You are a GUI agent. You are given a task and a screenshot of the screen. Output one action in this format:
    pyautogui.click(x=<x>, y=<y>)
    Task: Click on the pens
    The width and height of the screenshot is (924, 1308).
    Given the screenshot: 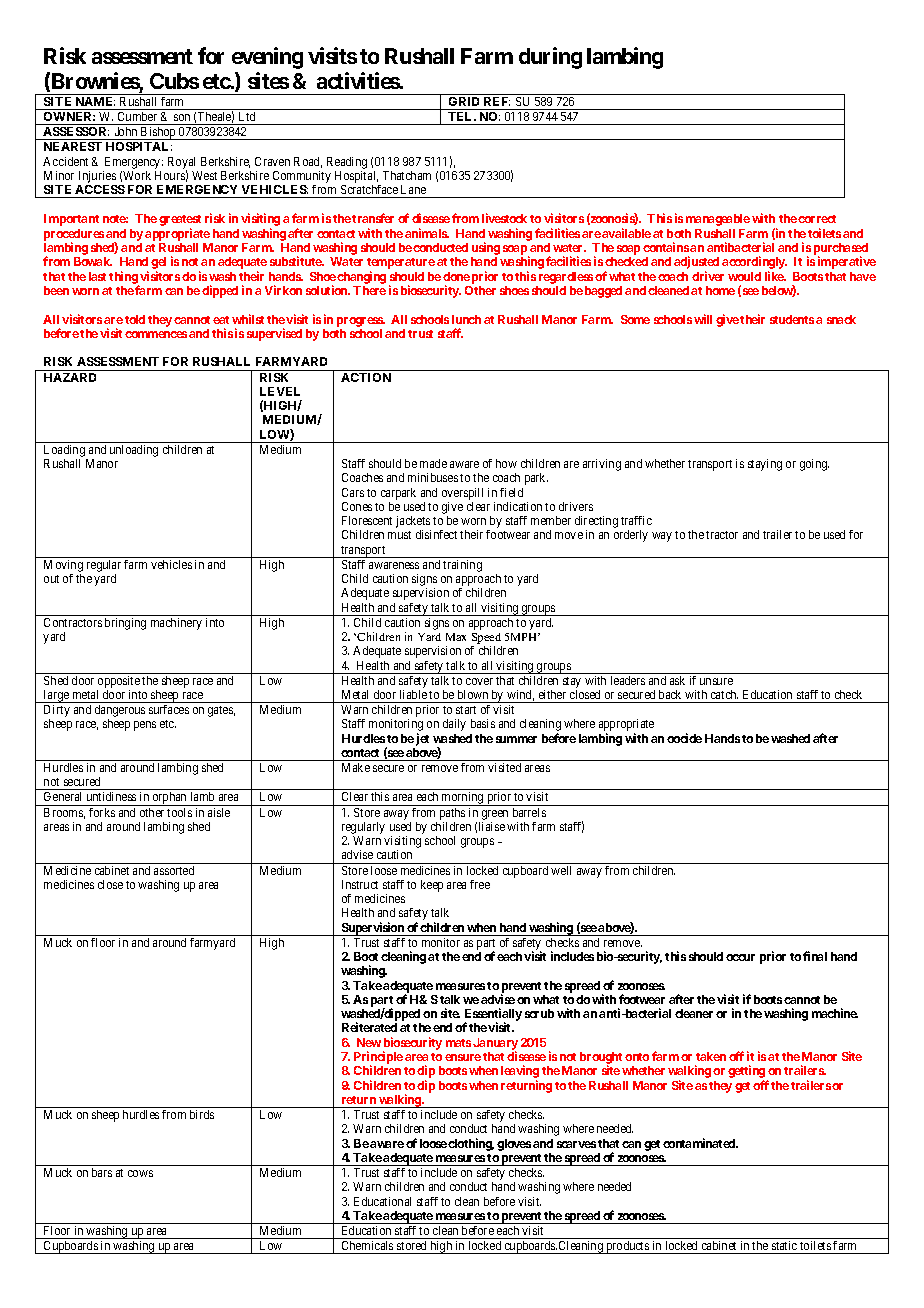 What is the action you would take?
    pyautogui.click(x=145, y=726)
